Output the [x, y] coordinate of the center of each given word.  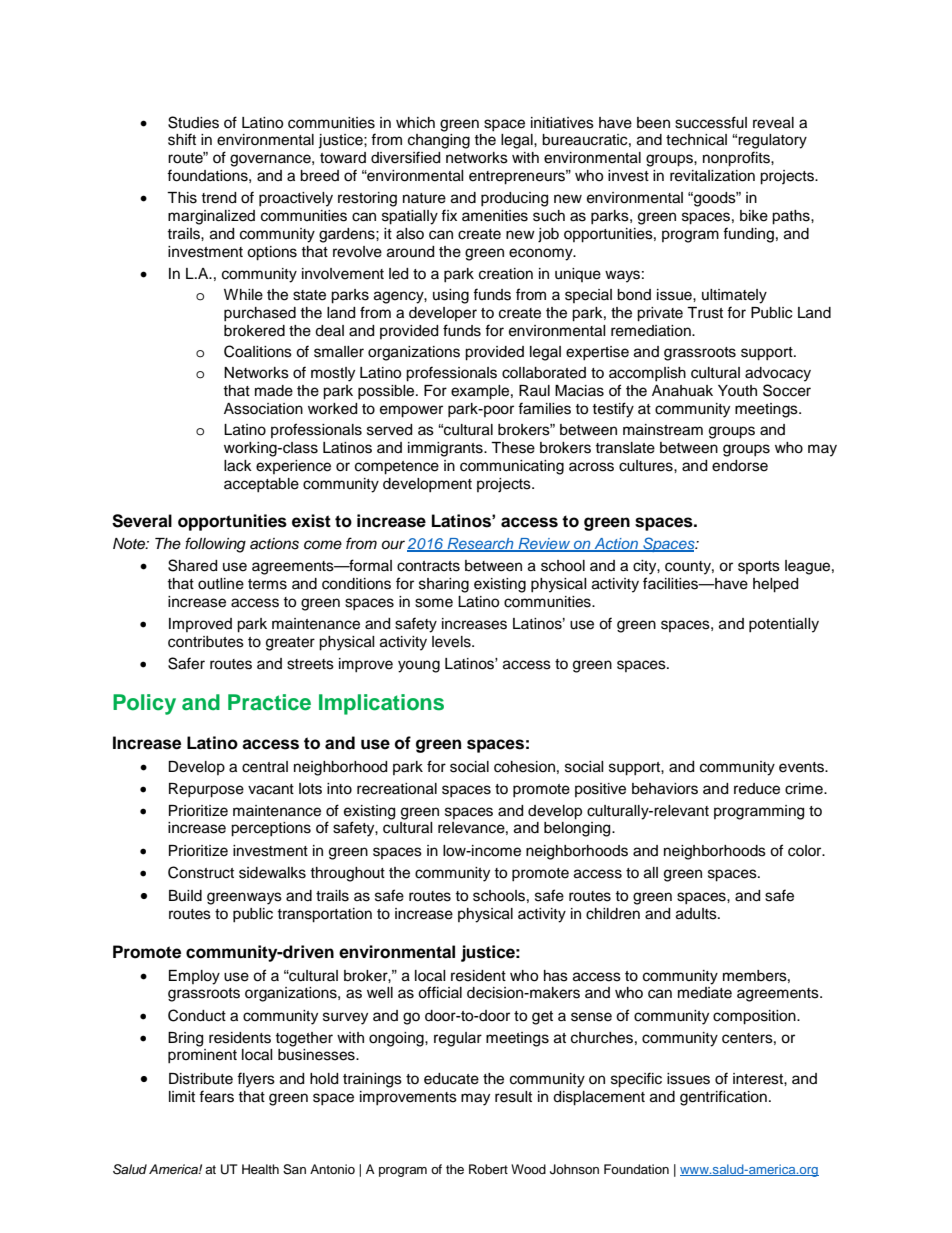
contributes [206, 642]
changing [439, 141]
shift [182, 139]
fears [216, 1096]
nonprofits [737, 159]
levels [452, 642]
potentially [784, 625]
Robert [488, 1169]
